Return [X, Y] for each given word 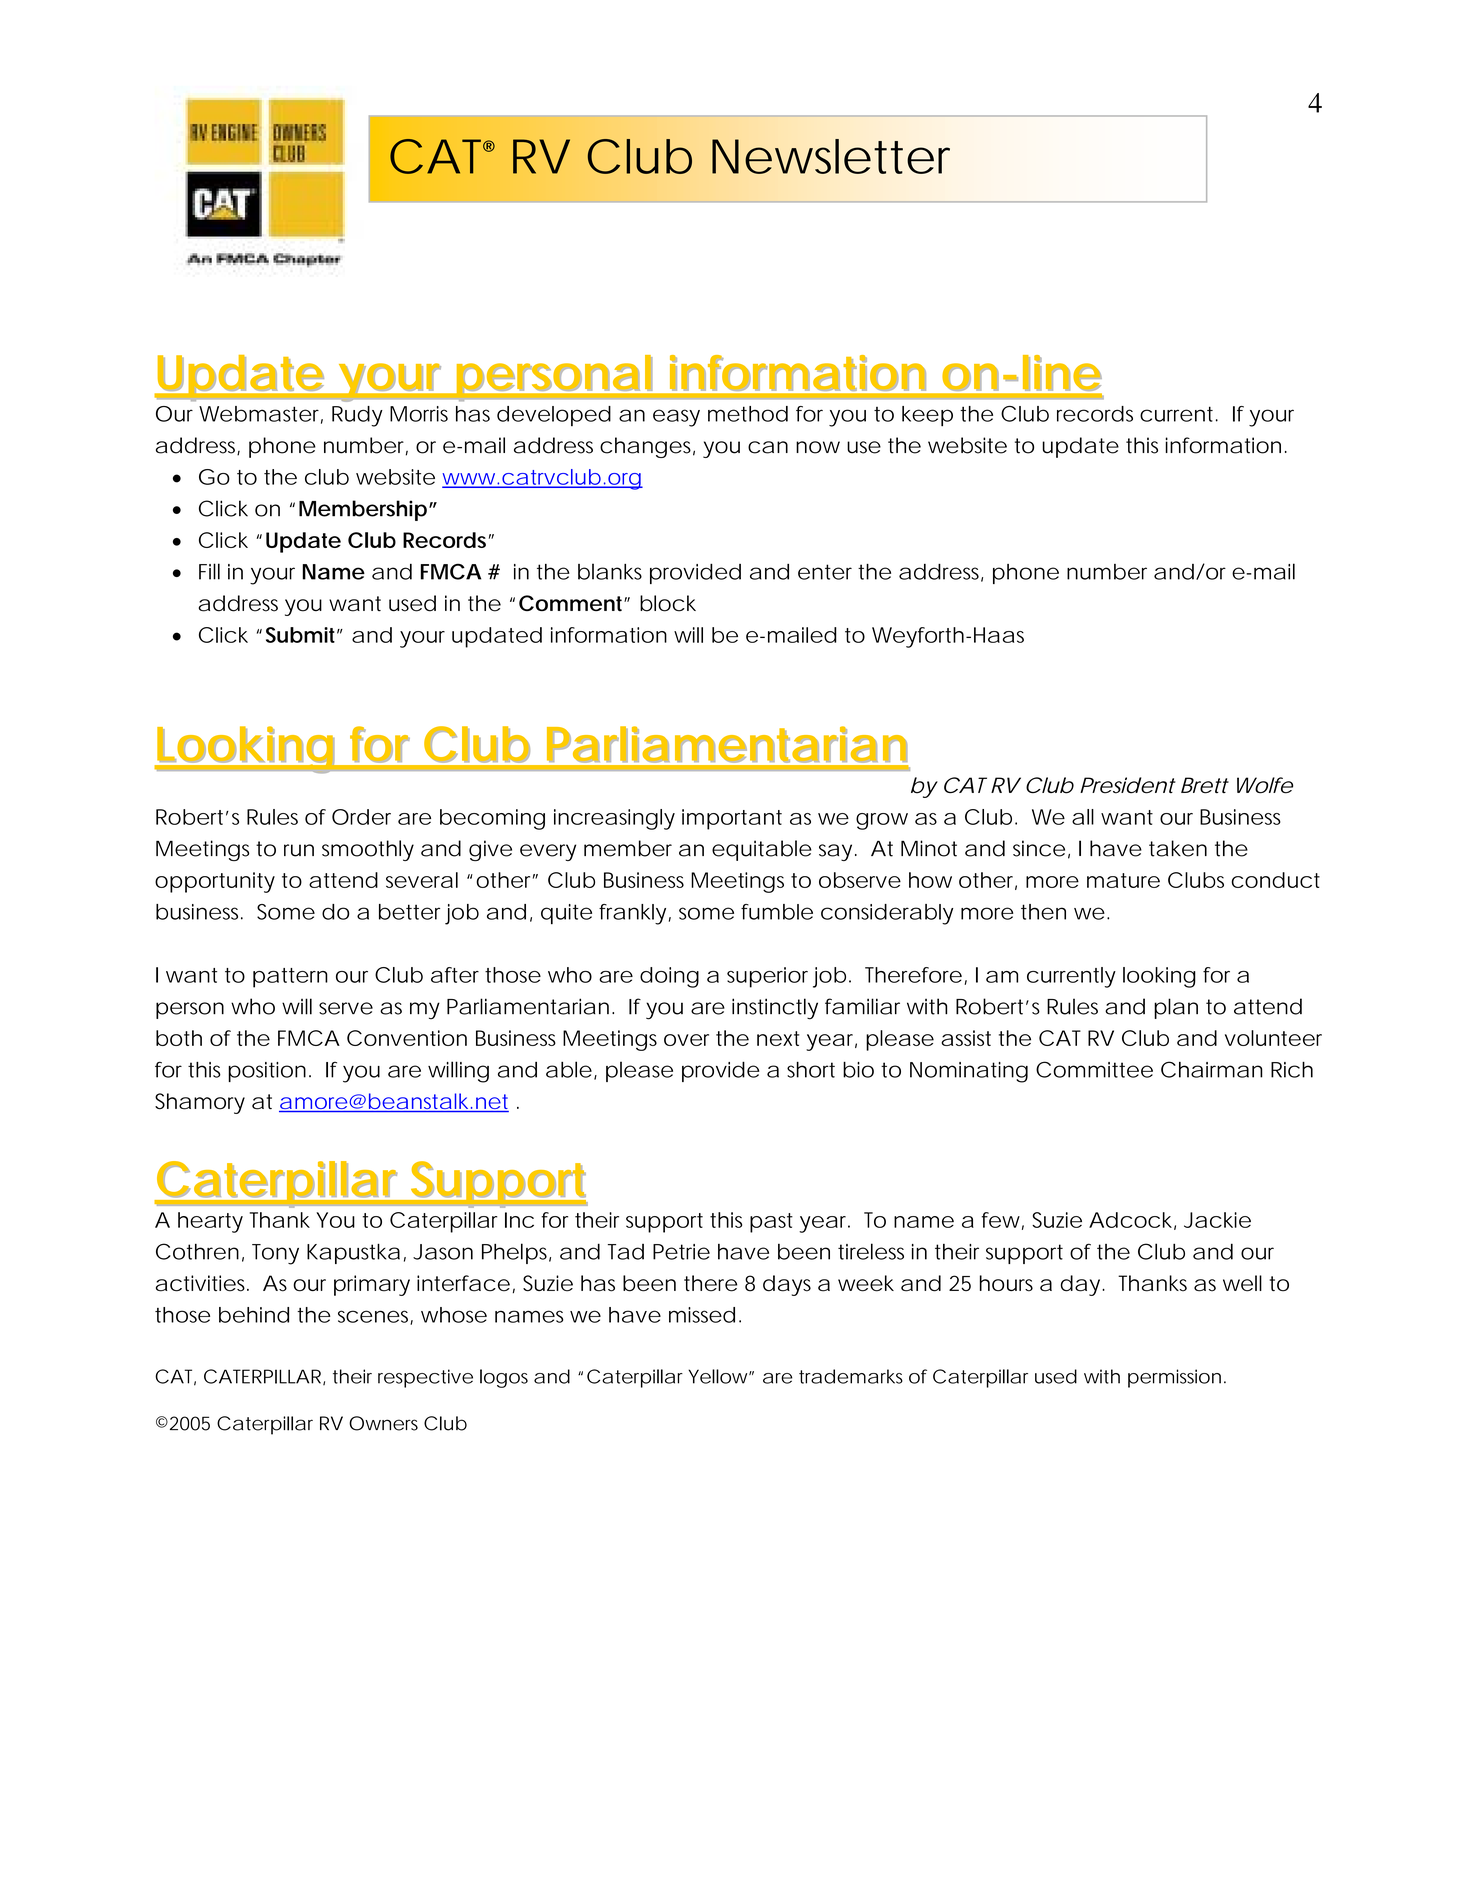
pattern [290, 978]
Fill [209, 571]
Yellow [719, 1376]
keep [927, 416]
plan [1176, 1008]
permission [1174, 1378]
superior [767, 977]
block [668, 603]
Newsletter [831, 156]
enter [825, 572]
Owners [383, 1423]
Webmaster [261, 415]
